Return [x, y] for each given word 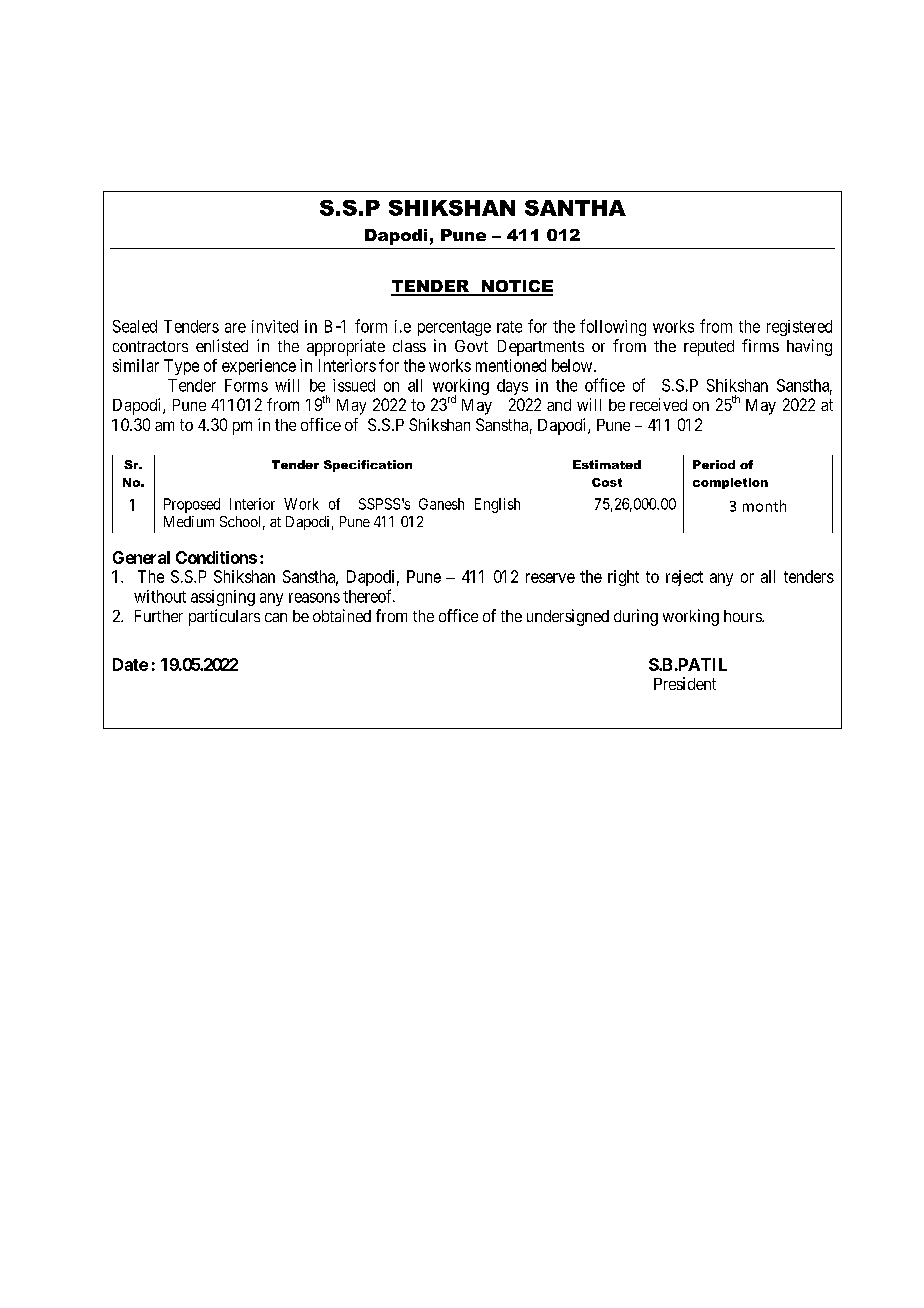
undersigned [568, 617]
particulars [224, 617]
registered [799, 328]
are [235, 328]
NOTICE [516, 287]
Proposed [192, 505]
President [685, 683]
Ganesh [441, 504]
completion [730, 483]
